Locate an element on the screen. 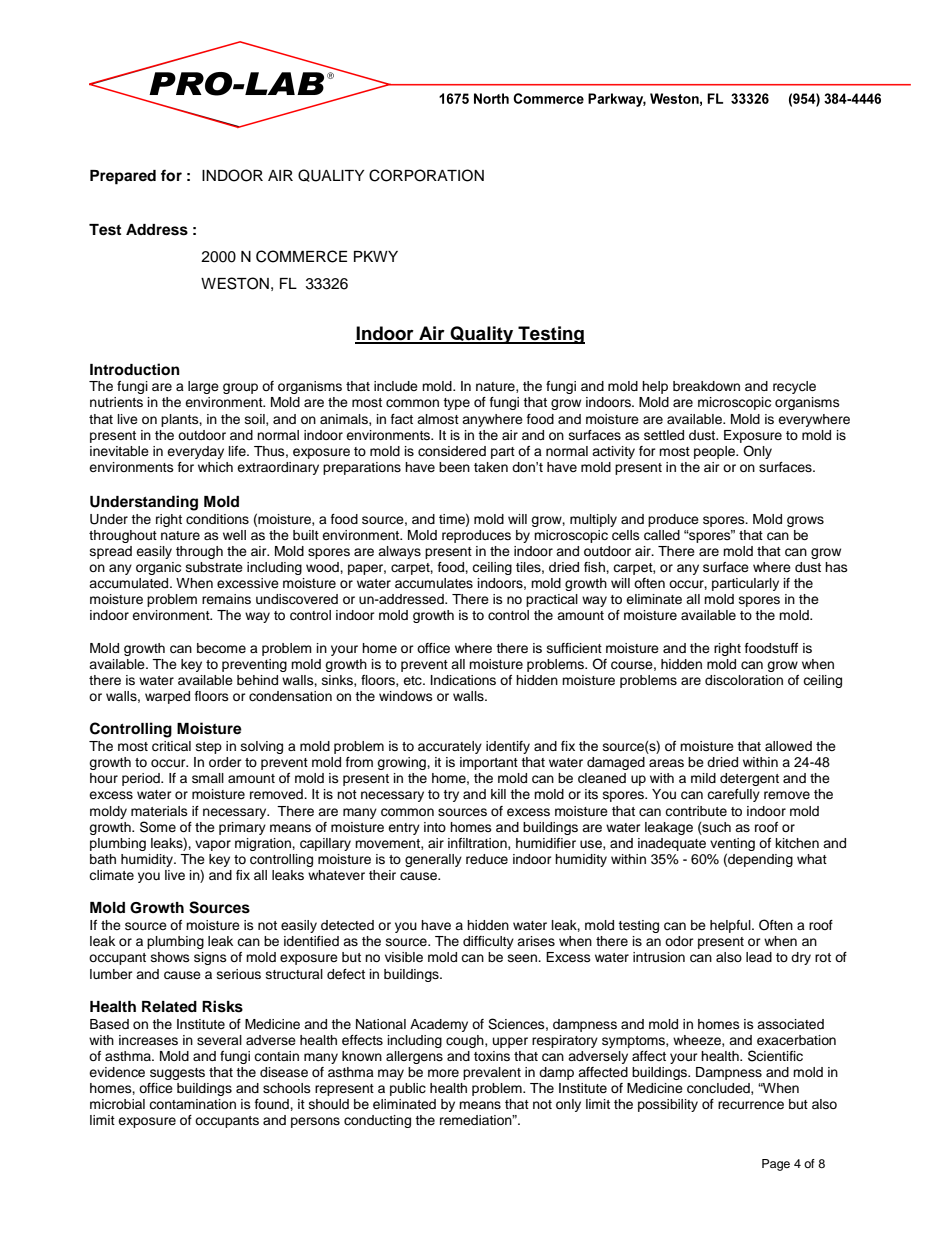 Image resolution: width=952 pixels, height=1233 pixels. carefully is located at coordinates (733, 795).
